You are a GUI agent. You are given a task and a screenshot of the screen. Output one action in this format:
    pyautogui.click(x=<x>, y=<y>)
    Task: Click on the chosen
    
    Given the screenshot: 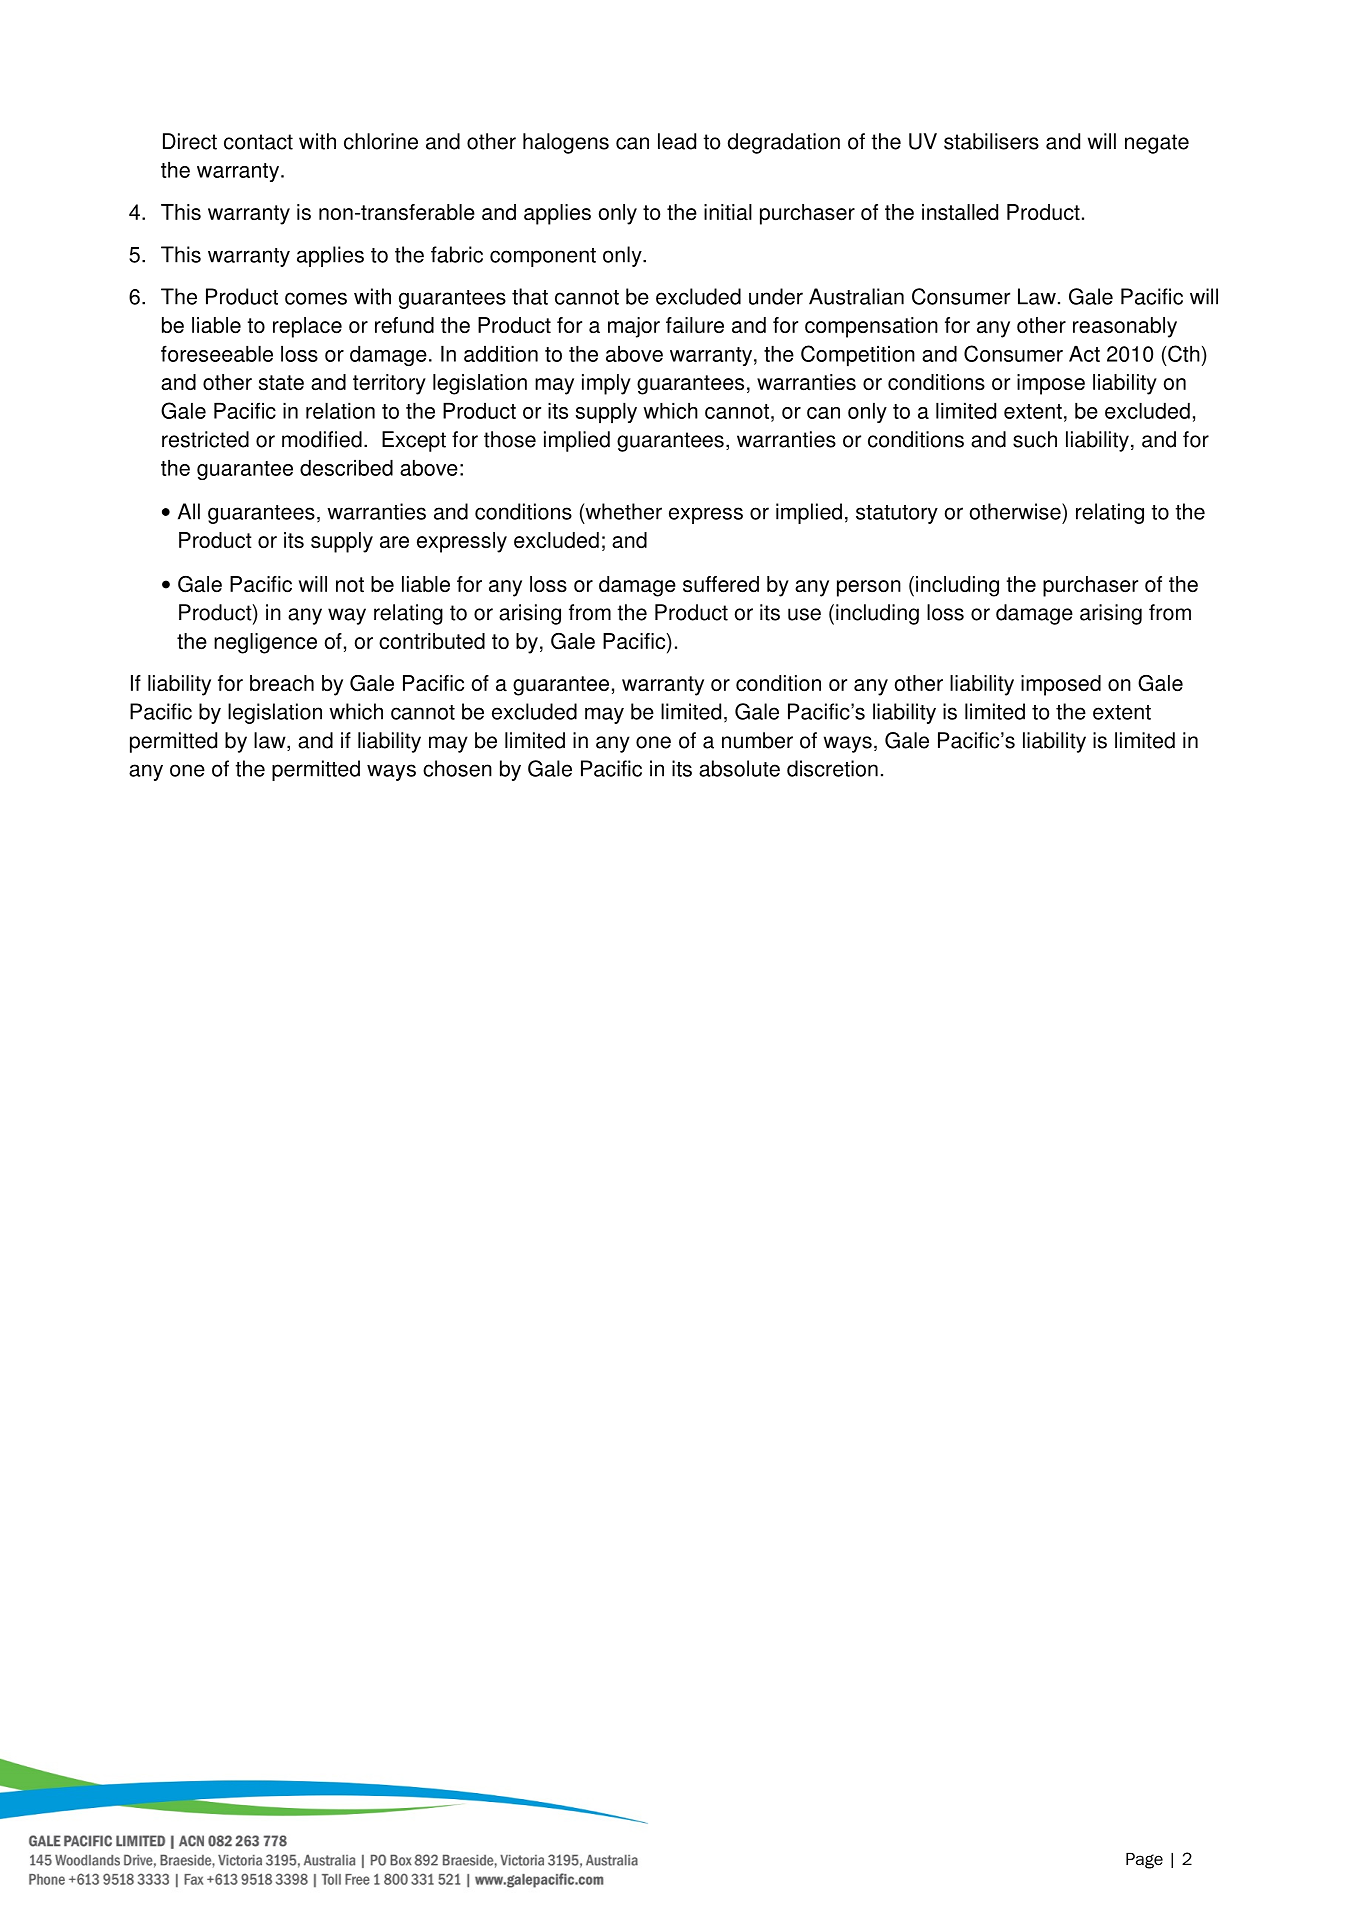 What is the action you would take?
    pyautogui.click(x=457, y=768)
